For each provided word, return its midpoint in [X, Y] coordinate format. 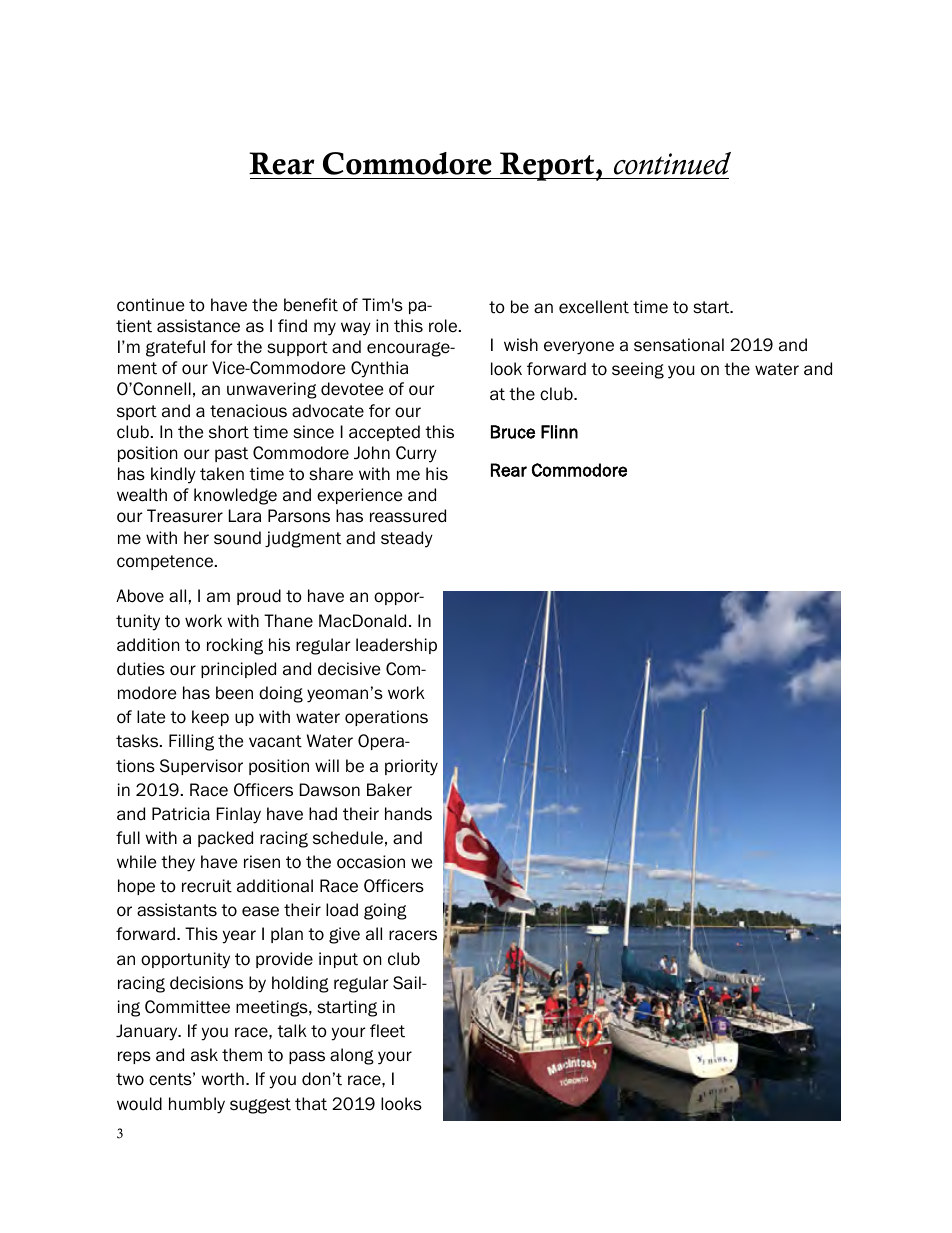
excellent [594, 307]
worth [223, 1079]
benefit [311, 305]
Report [547, 166]
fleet [387, 1031]
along [352, 1056]
